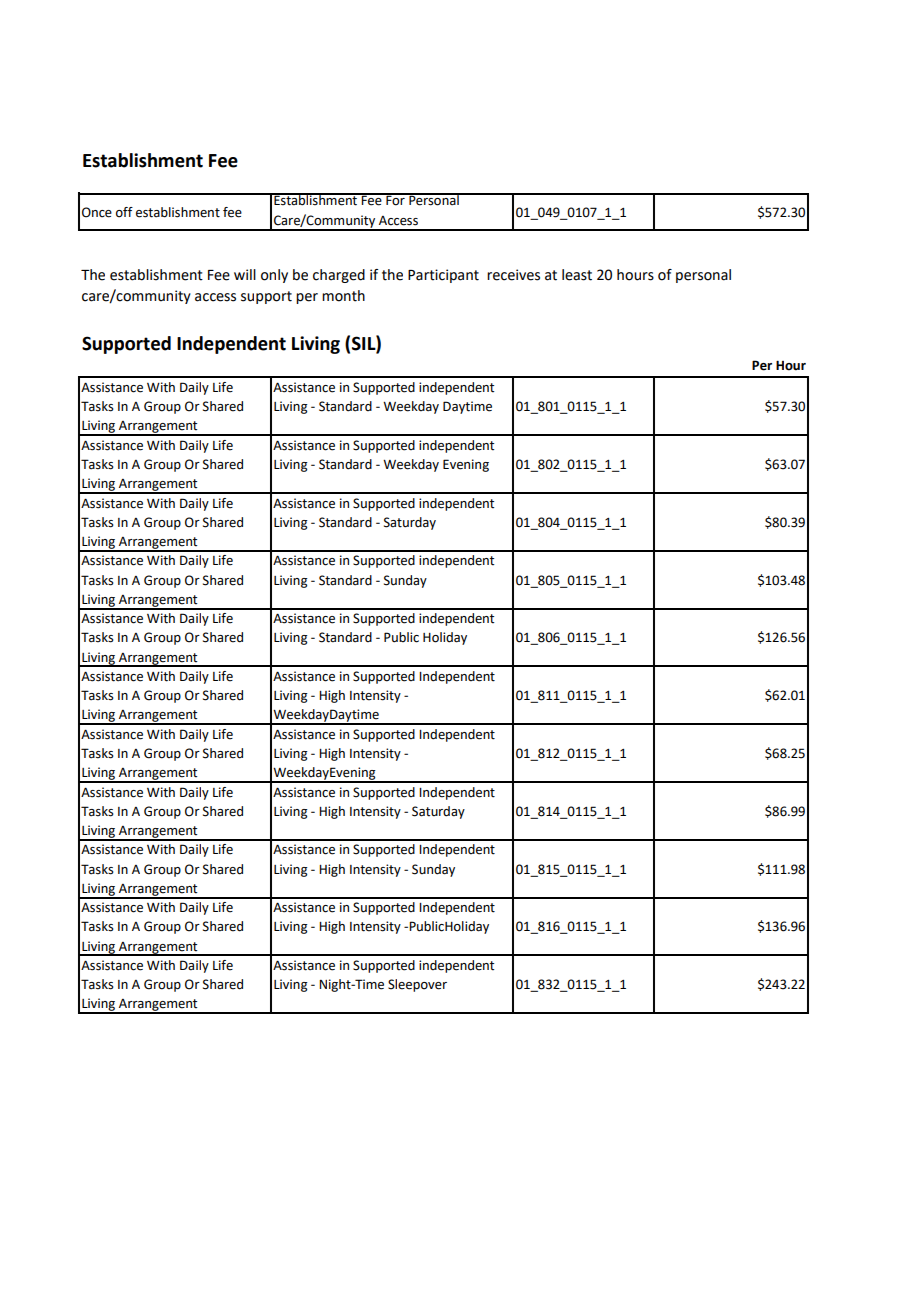 The height and width of the image is (1308, 924). What do you see at coordinates (245, 274) in the image?
I see `will` at bounding box center [245, 274].
